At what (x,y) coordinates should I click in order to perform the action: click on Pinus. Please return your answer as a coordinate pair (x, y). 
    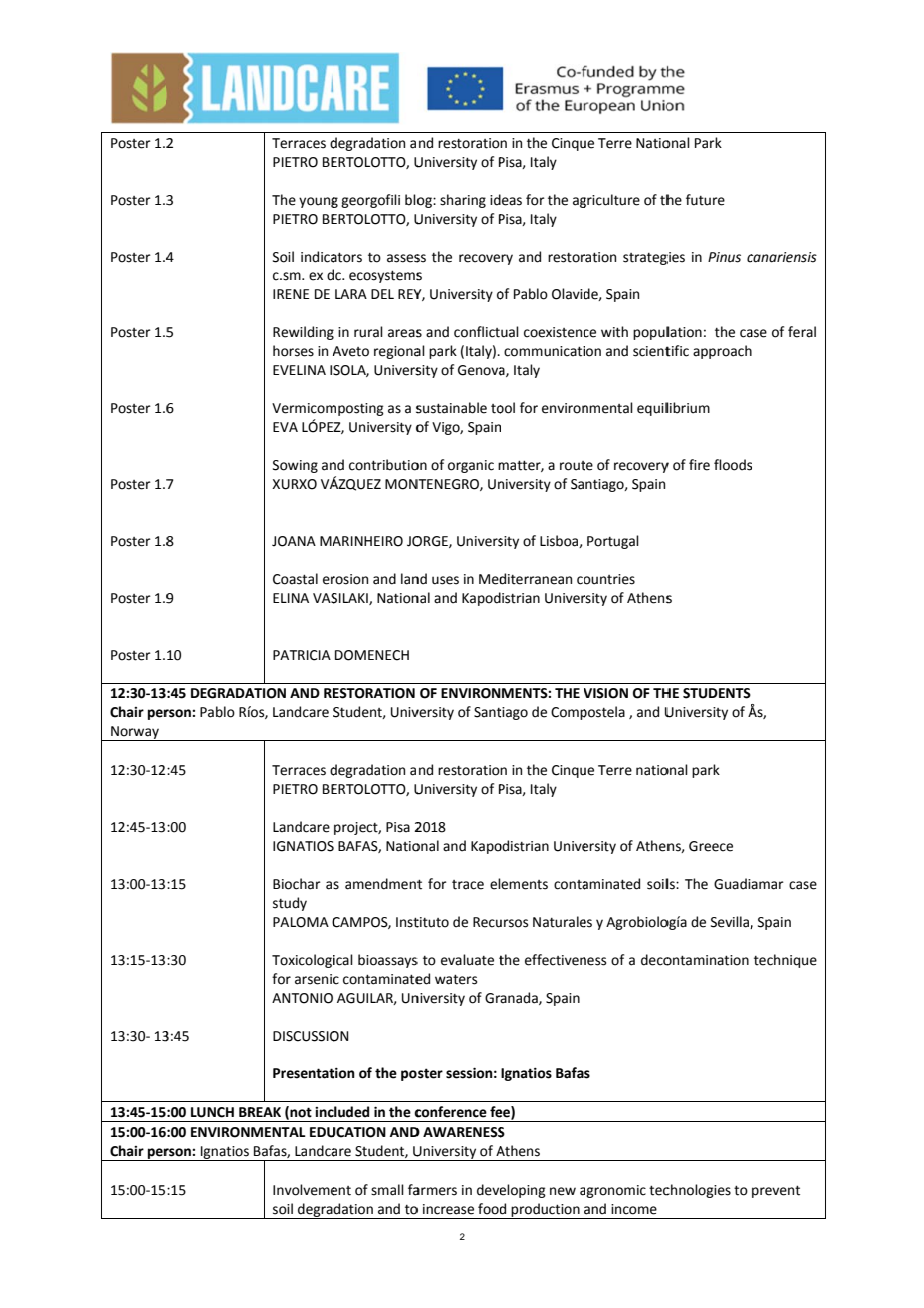
    Looking at the image, I should click on (724, 257).
